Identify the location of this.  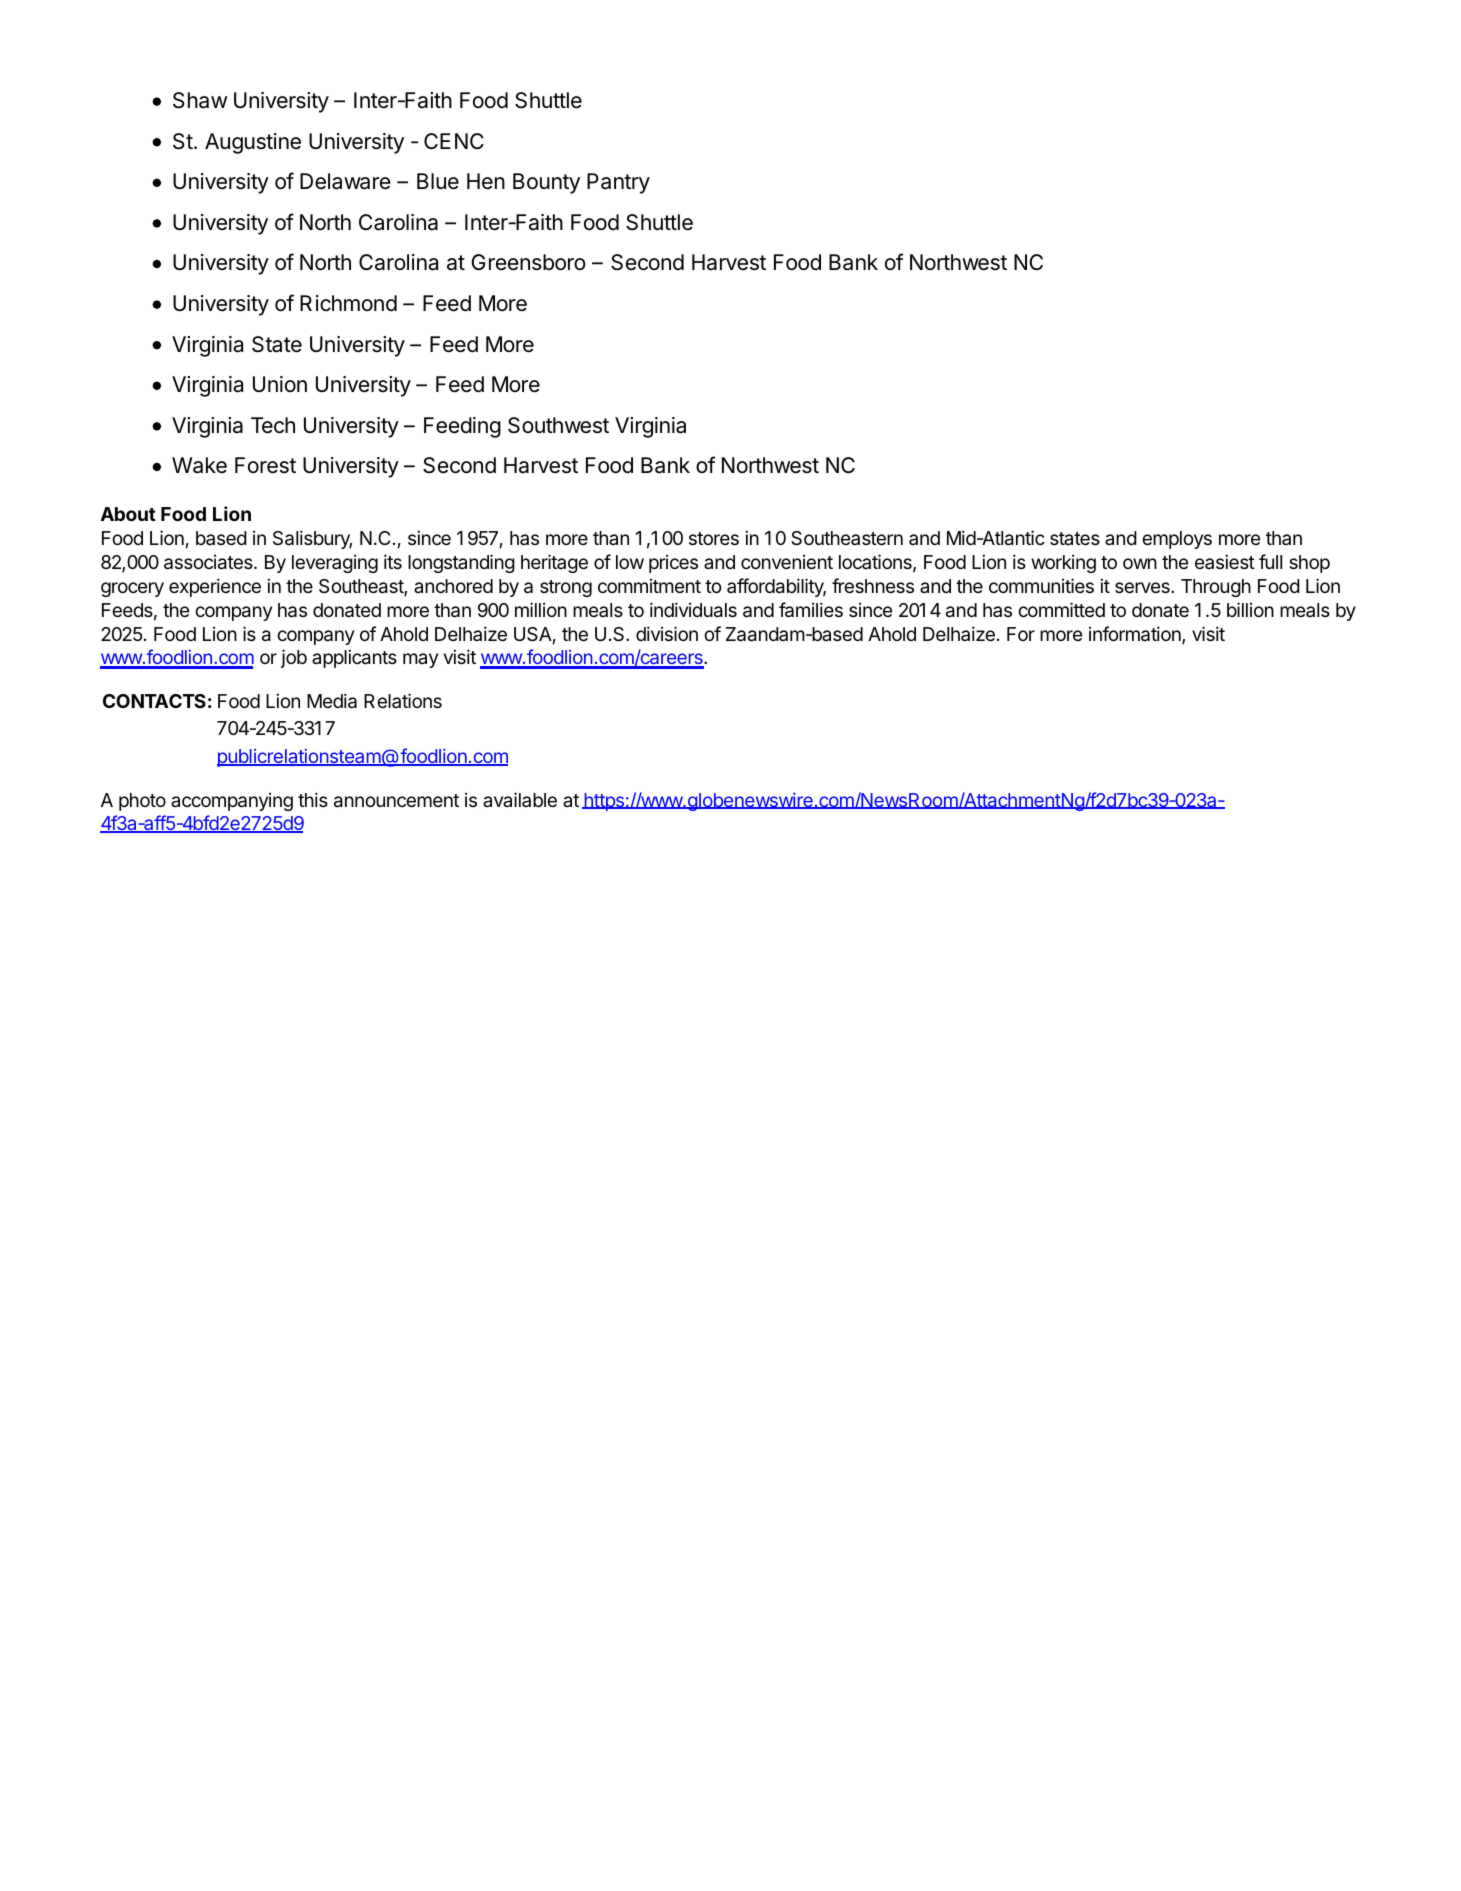
(313, 799).
